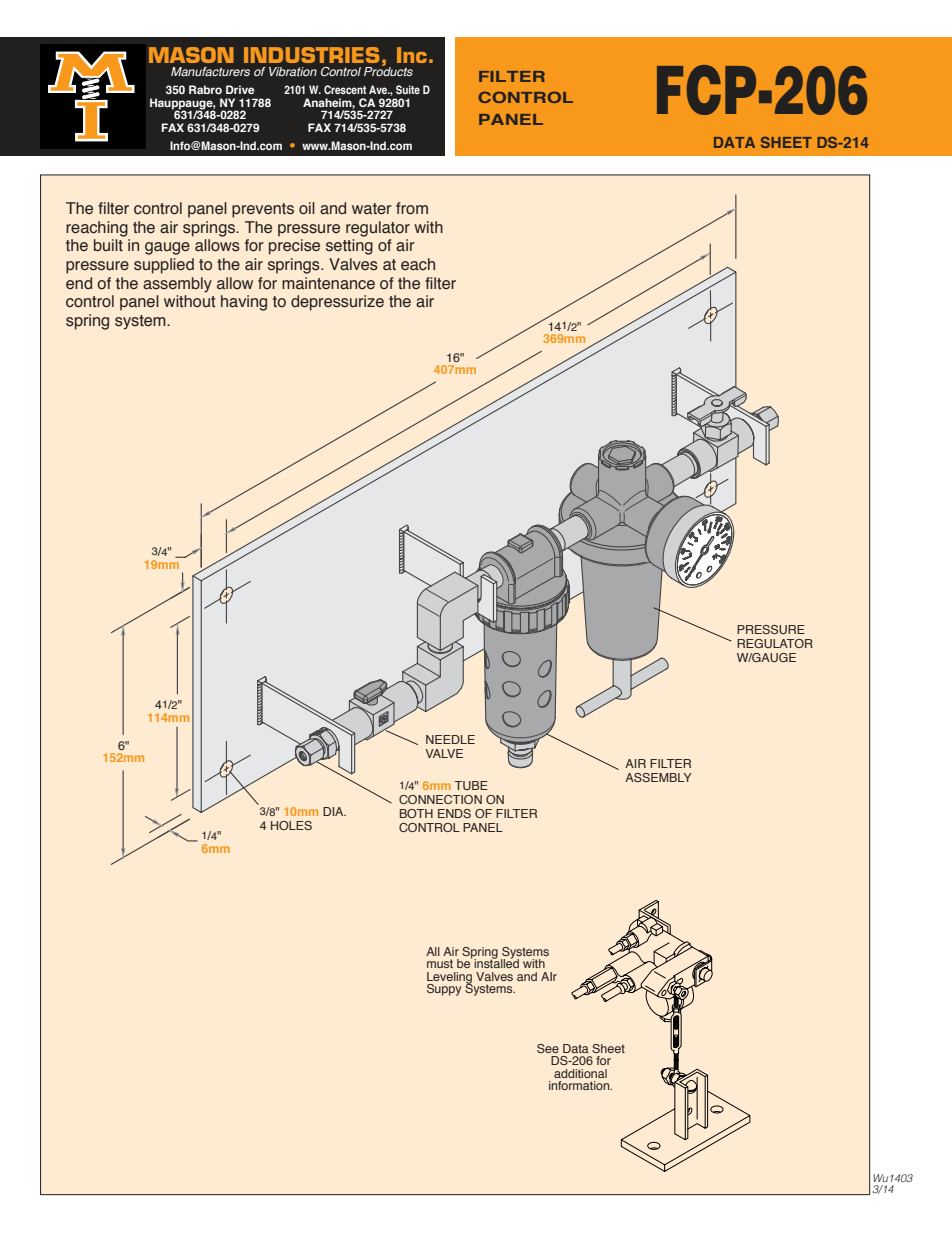 This screenshot has width=952, height=1233. What do you see at coordinates (291, 825) in the screenshot?
I see `HOLES` at bounding box center [291, 825].
